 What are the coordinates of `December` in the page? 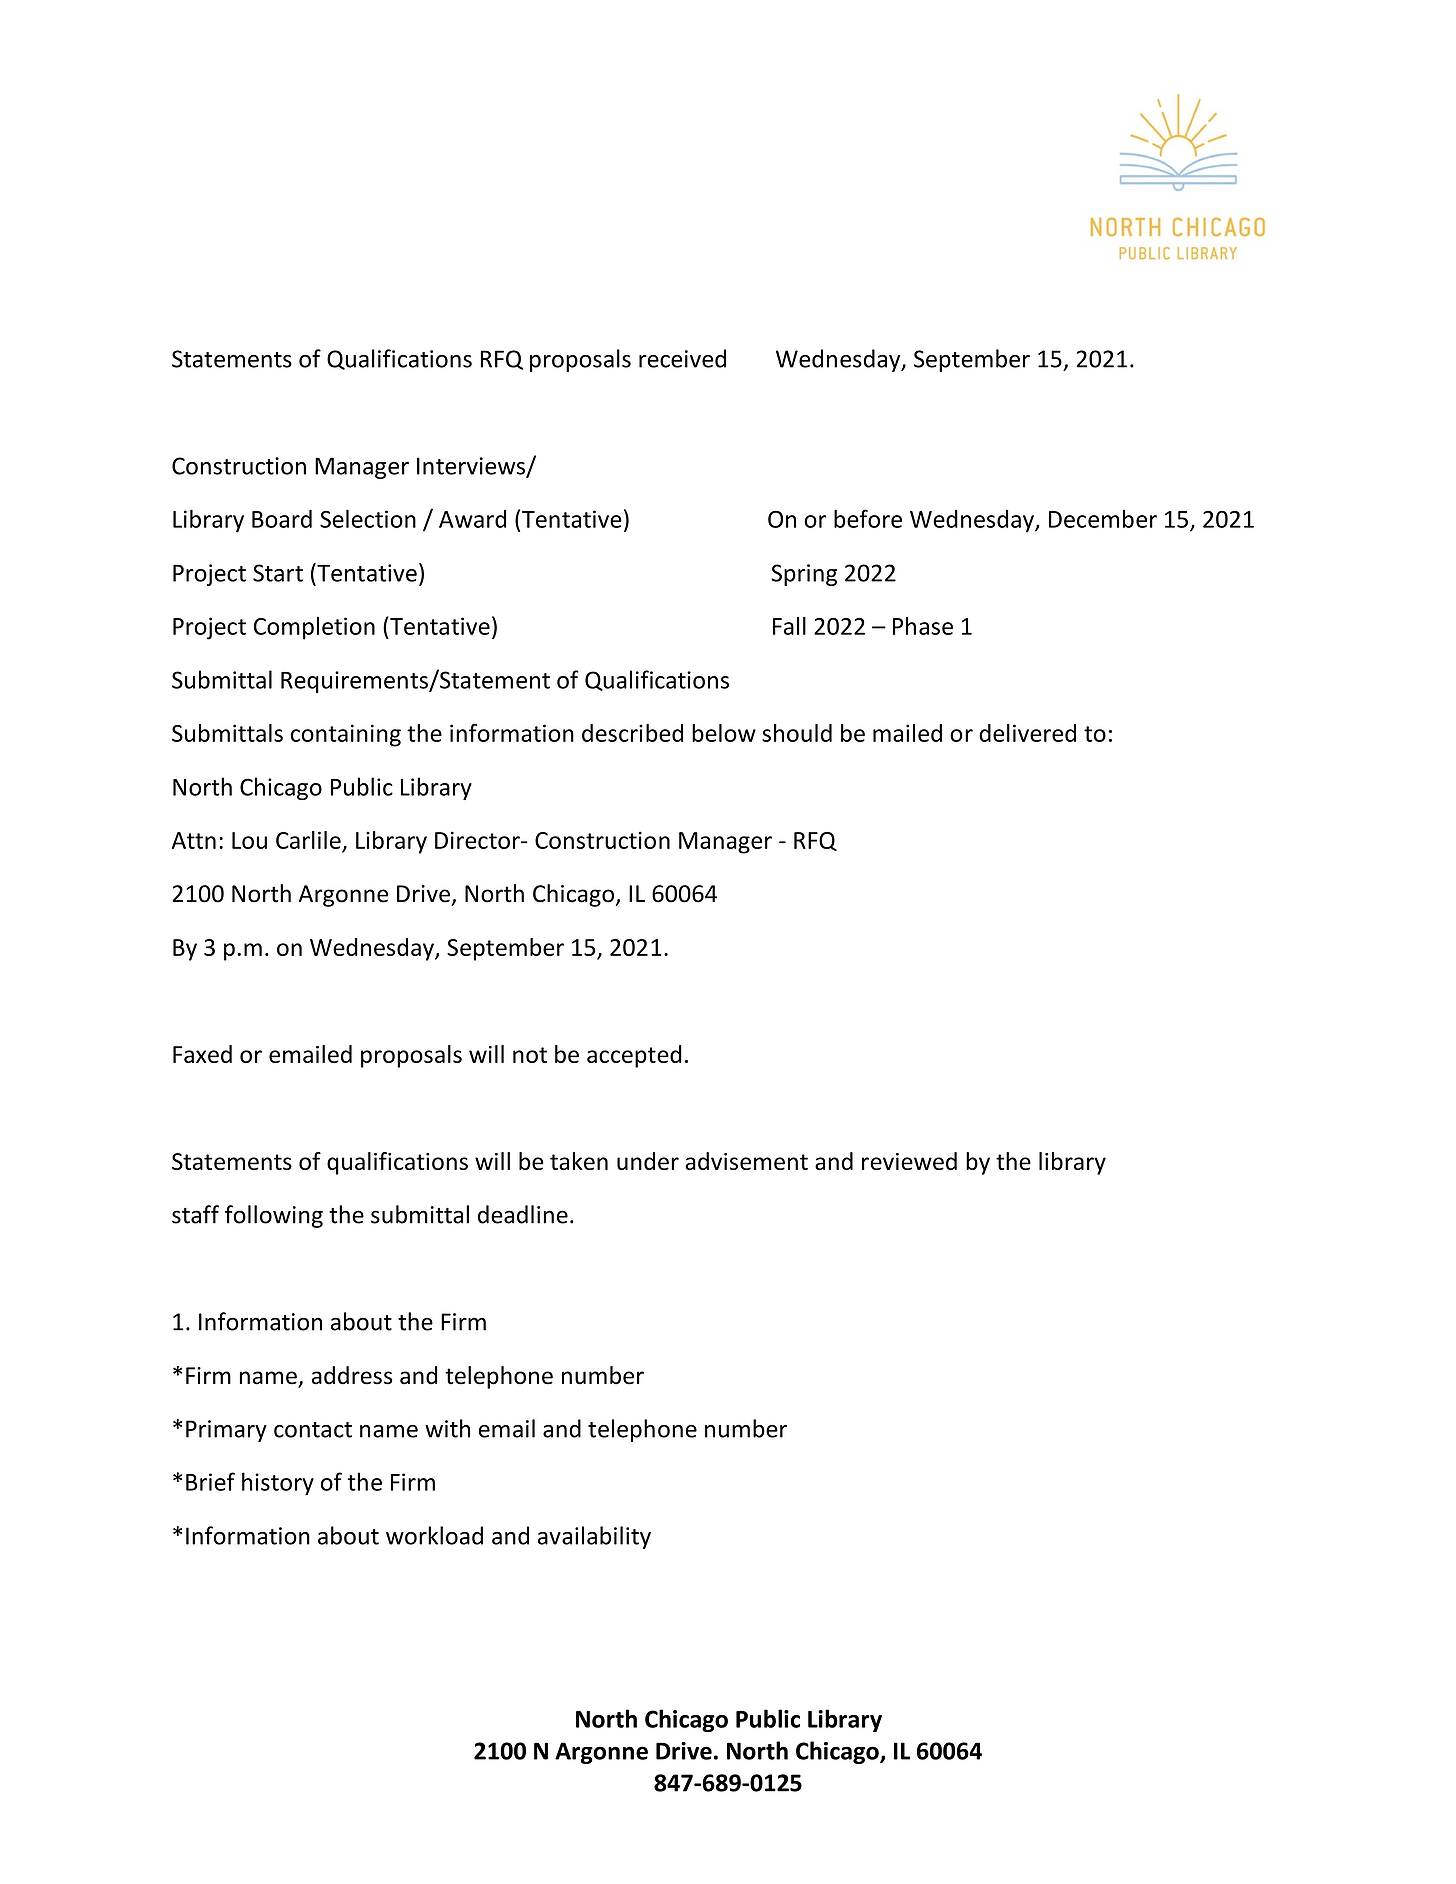 It's located at (1103, 518).
